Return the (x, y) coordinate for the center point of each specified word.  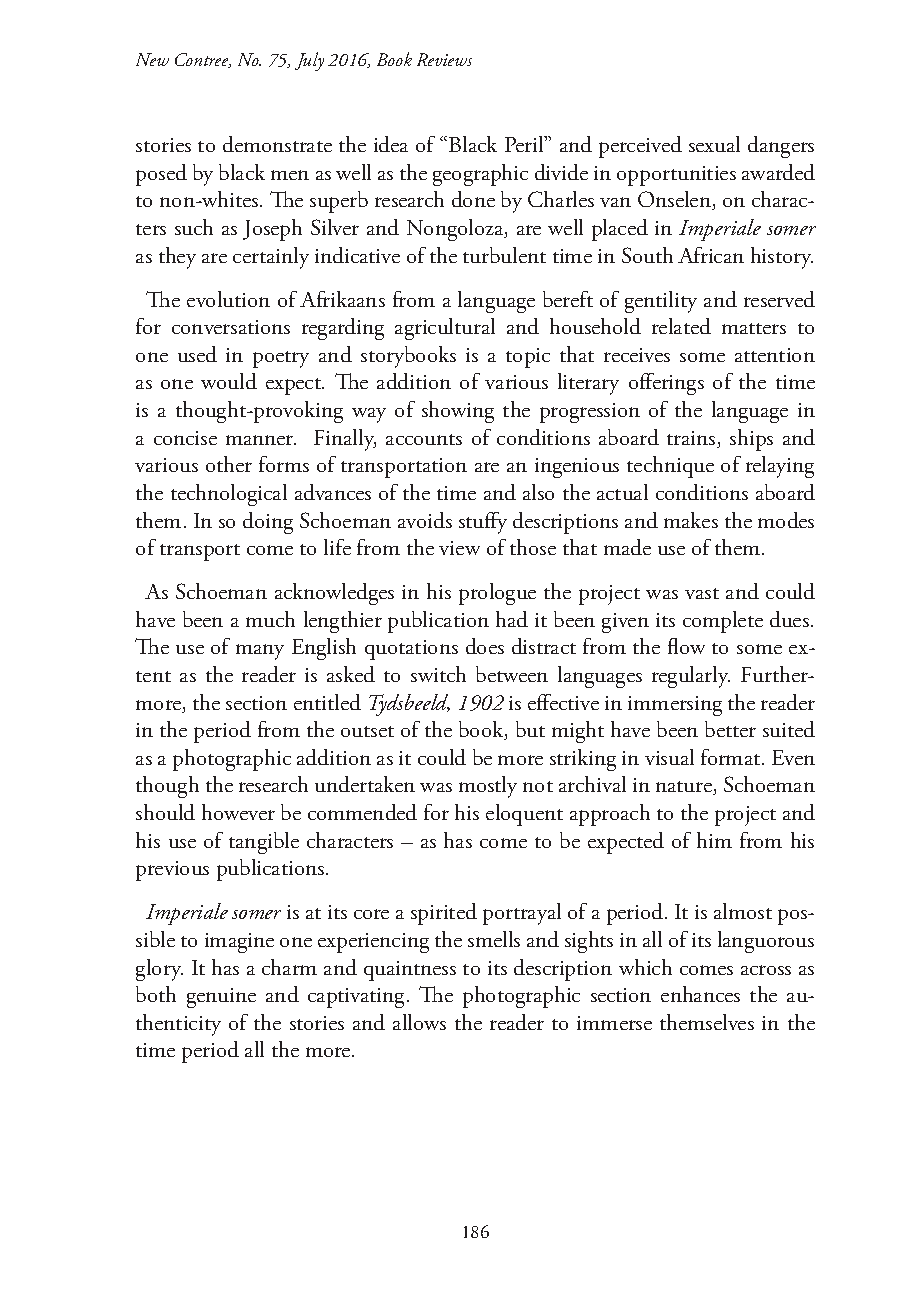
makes (691, 520)
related (681, 326)
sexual (714, 144)
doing (268, 523)
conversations (231, 327)
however (238, 812)
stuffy (483, 523)
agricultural (445, 329)
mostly (488, 787)
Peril (525, 144)
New (152, 59)
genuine (221, 998)
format (732, 757)
